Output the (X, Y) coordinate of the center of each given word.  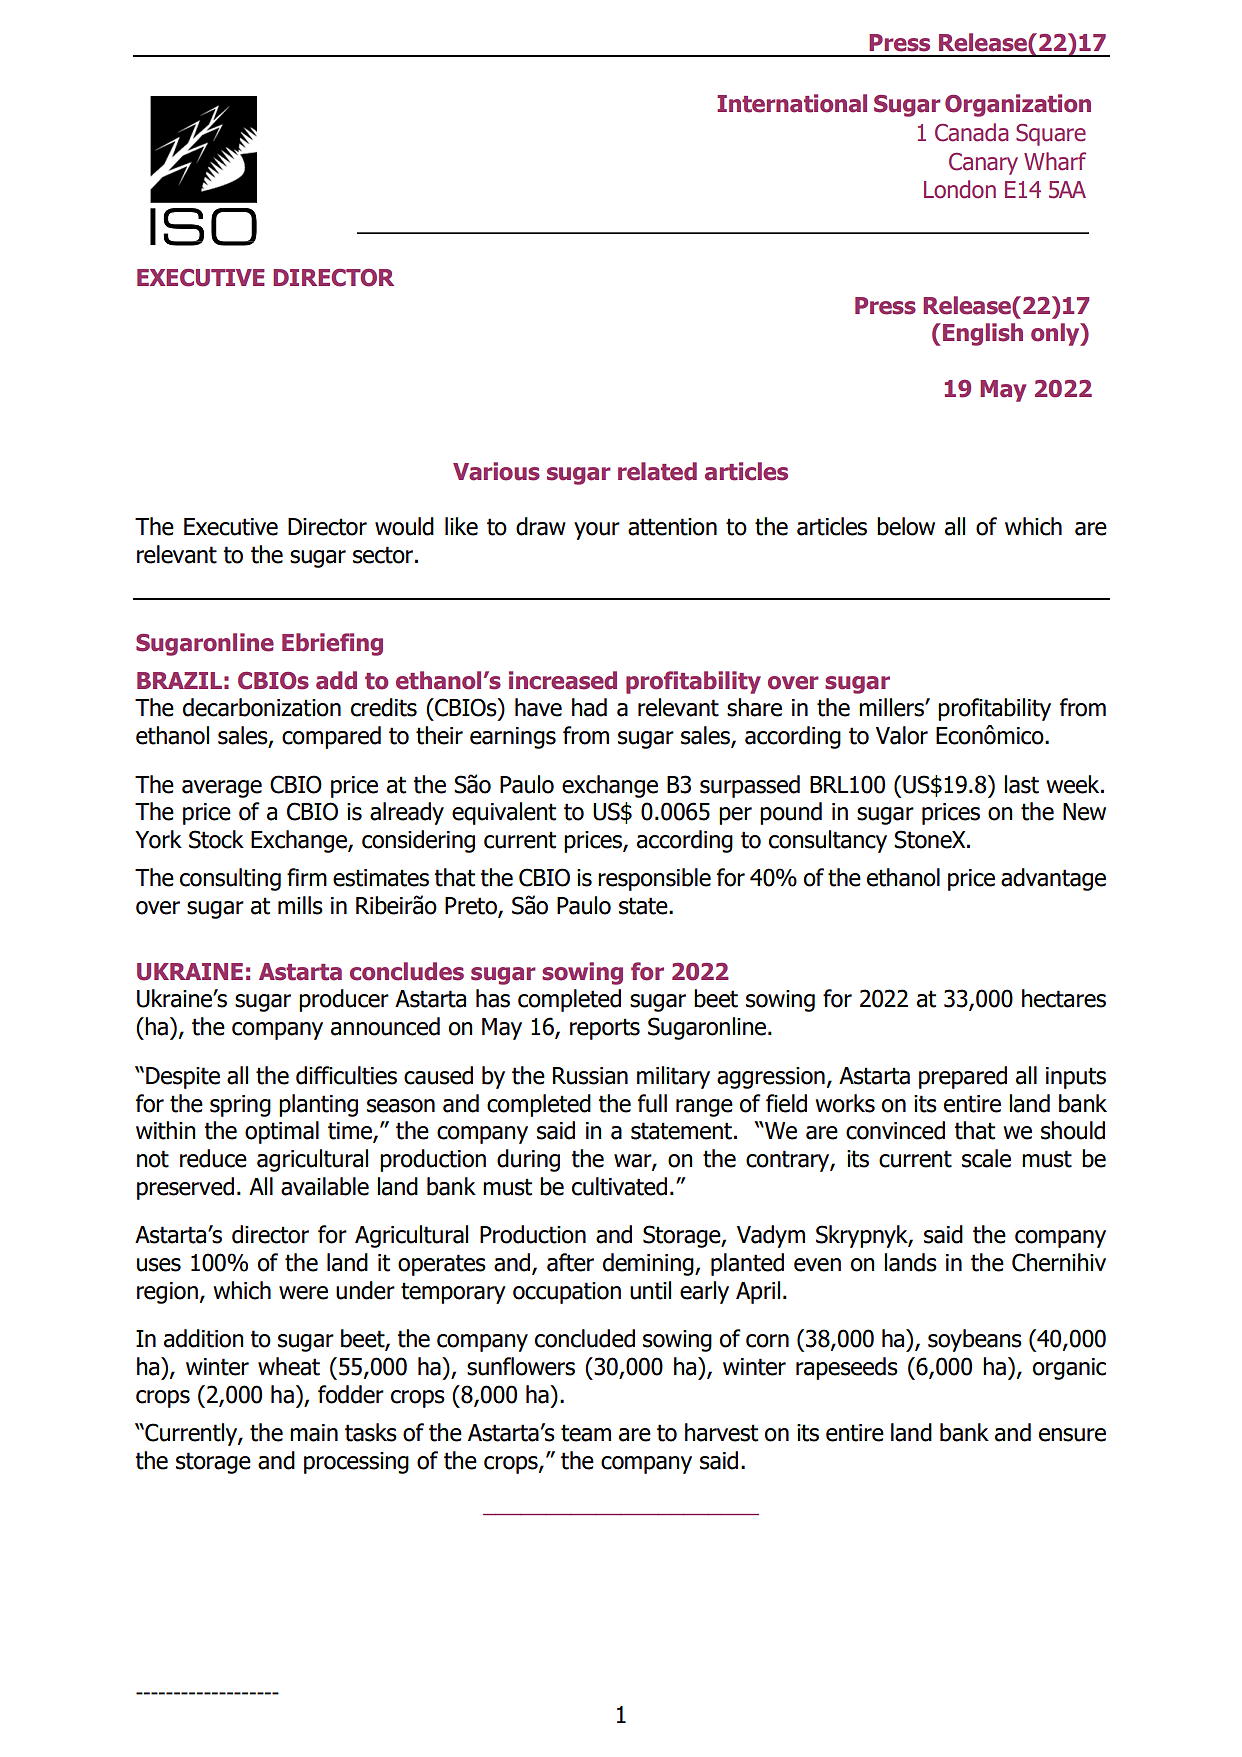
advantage (1053, 879)
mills (300, 905)
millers (892, 707)
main (314, 1433)
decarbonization (262, 707)
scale (986, 1158)
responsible (654, 879)
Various (496, 471)
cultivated (619, 1186)
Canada (971, 132)
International (792, 103)
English (983, 334)
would (404, 526)
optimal (282, 1132)
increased (563, 680)
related (657, 471)
